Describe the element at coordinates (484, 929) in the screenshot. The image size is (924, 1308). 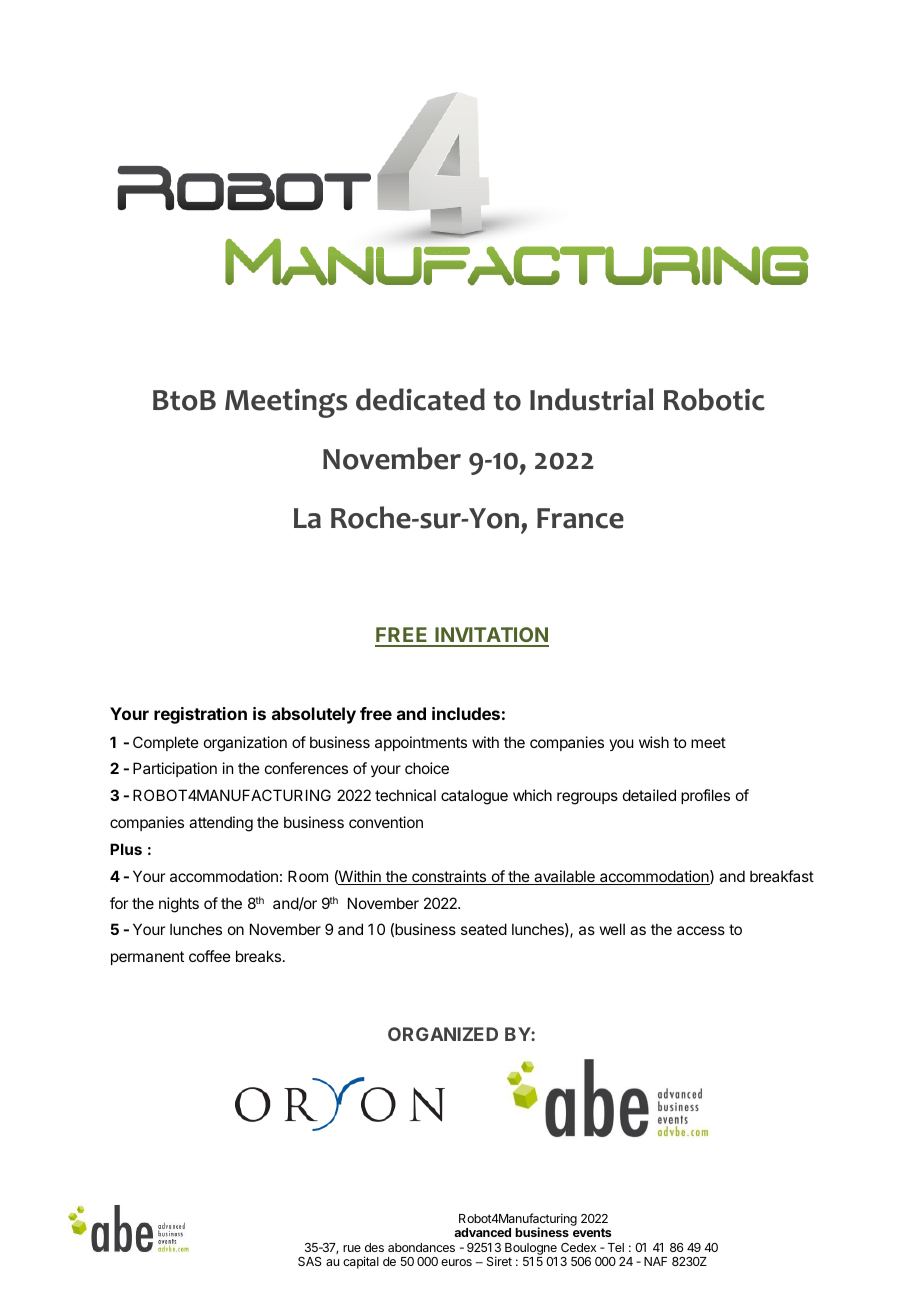
I see `seated` at that location.
